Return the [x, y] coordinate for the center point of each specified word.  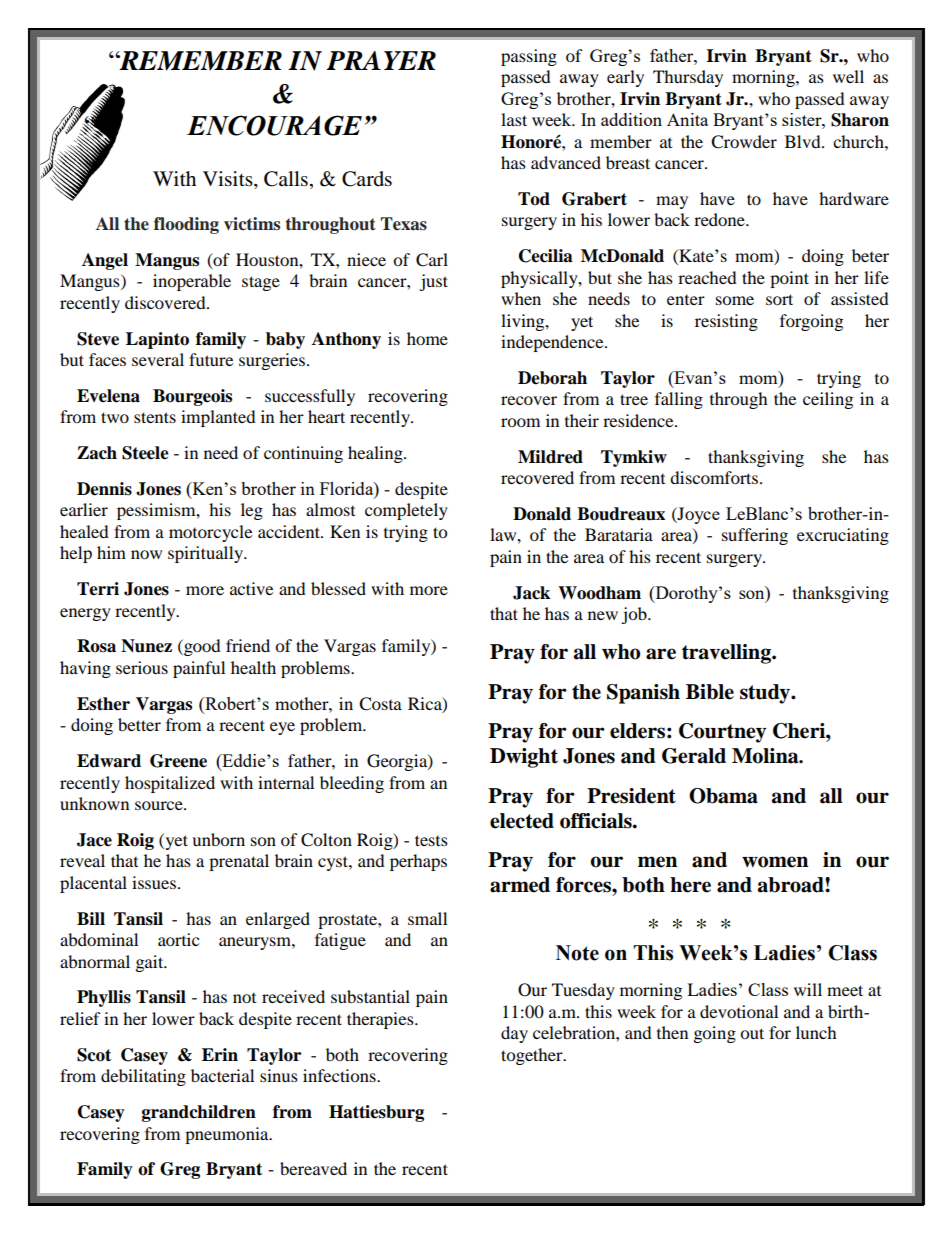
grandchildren [199, 1113]
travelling [727, 654]
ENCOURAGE [274, 125]
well [848, 76]
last [514, 119]
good [201, 647]
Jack [531, 593]
